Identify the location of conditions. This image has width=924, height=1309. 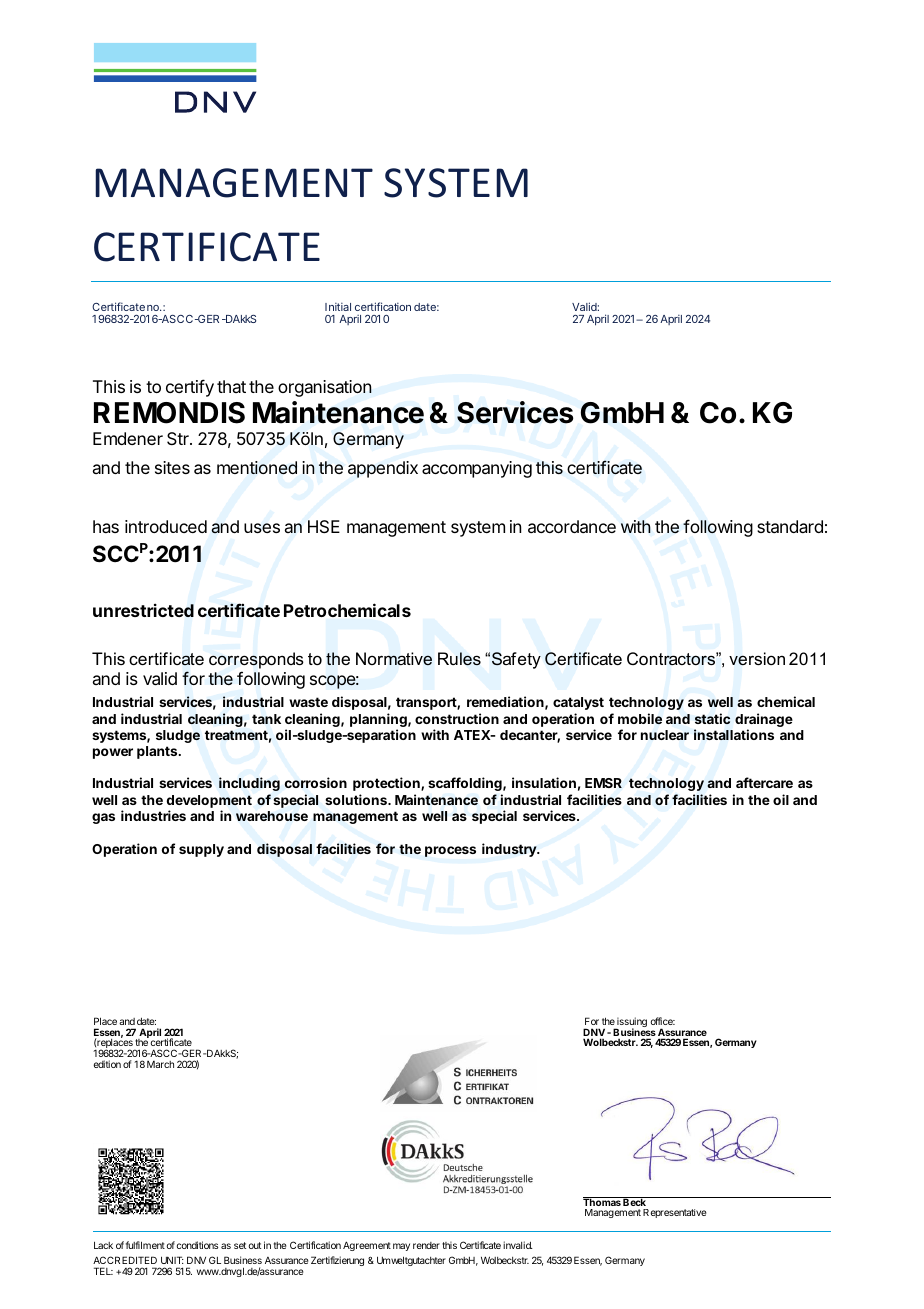
(197, 1245).
